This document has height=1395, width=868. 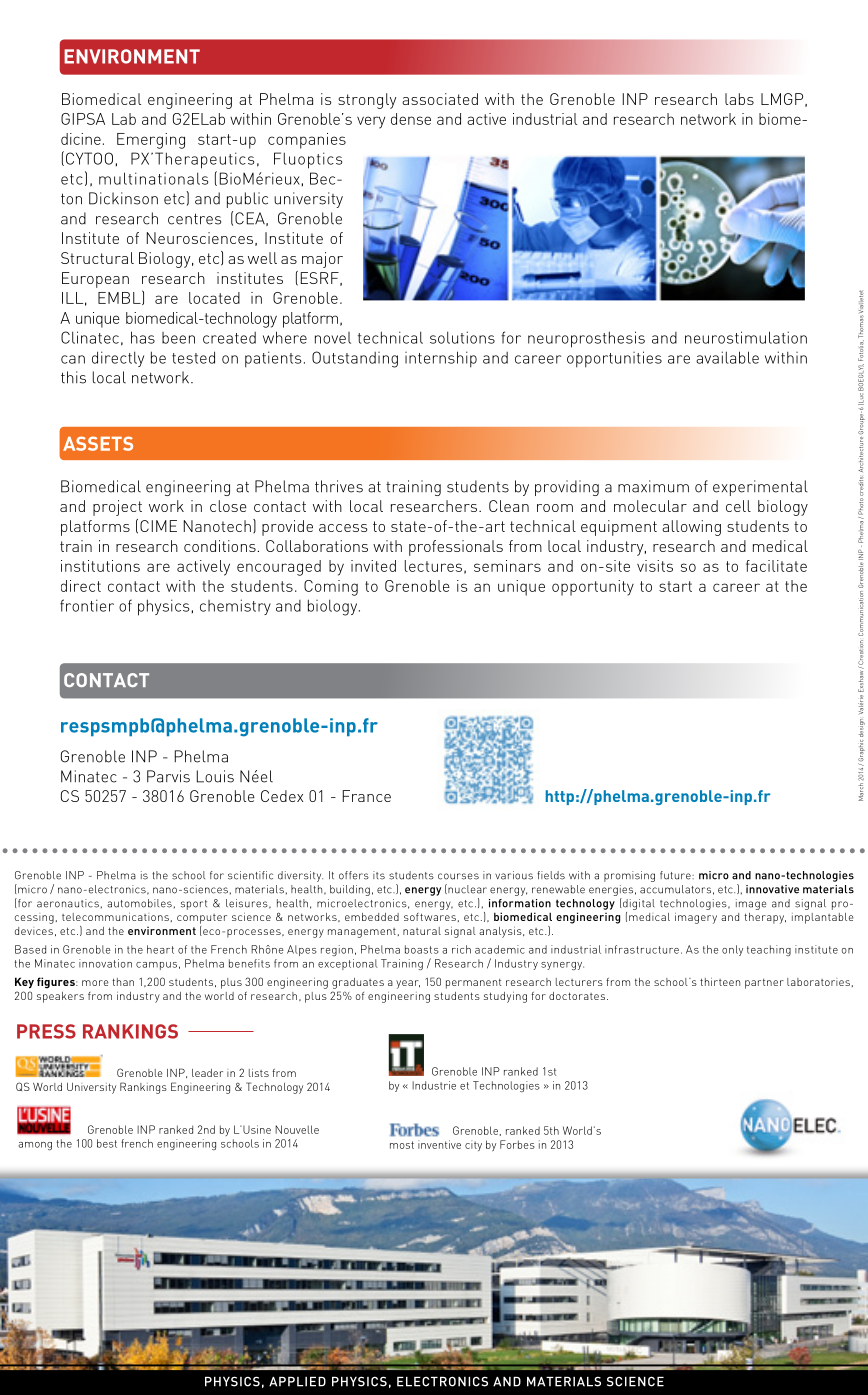 I want to click on France, so click(x=367, y=796).
